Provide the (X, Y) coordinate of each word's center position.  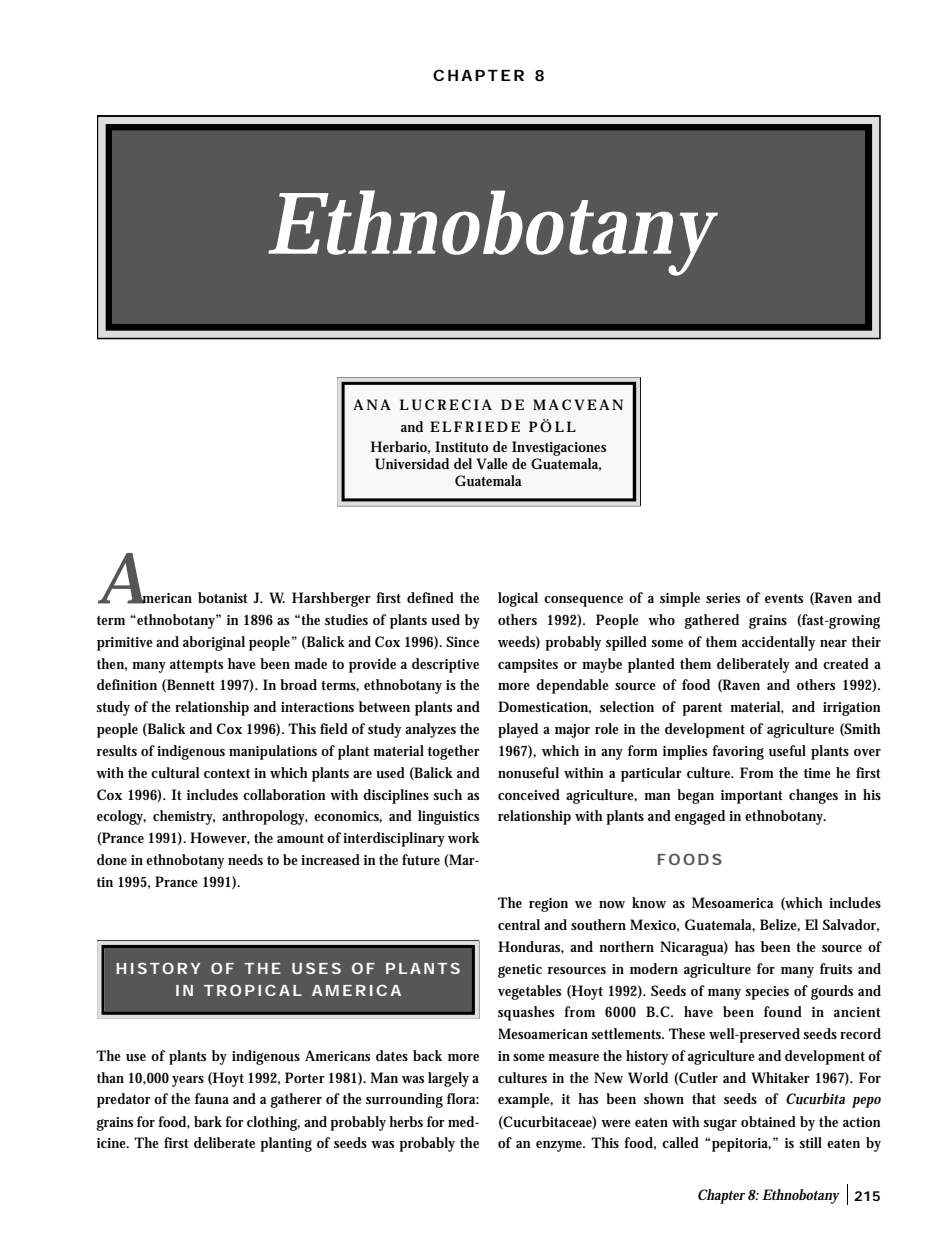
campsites (528, 666)
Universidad (412, 463)
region (548, 905)
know (649, 902)
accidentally (778, 643)
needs (245, 859)
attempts (196, 666)
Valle (492, 464)
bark (208, 1121)
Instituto (461, 446)
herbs (406, 1121)
